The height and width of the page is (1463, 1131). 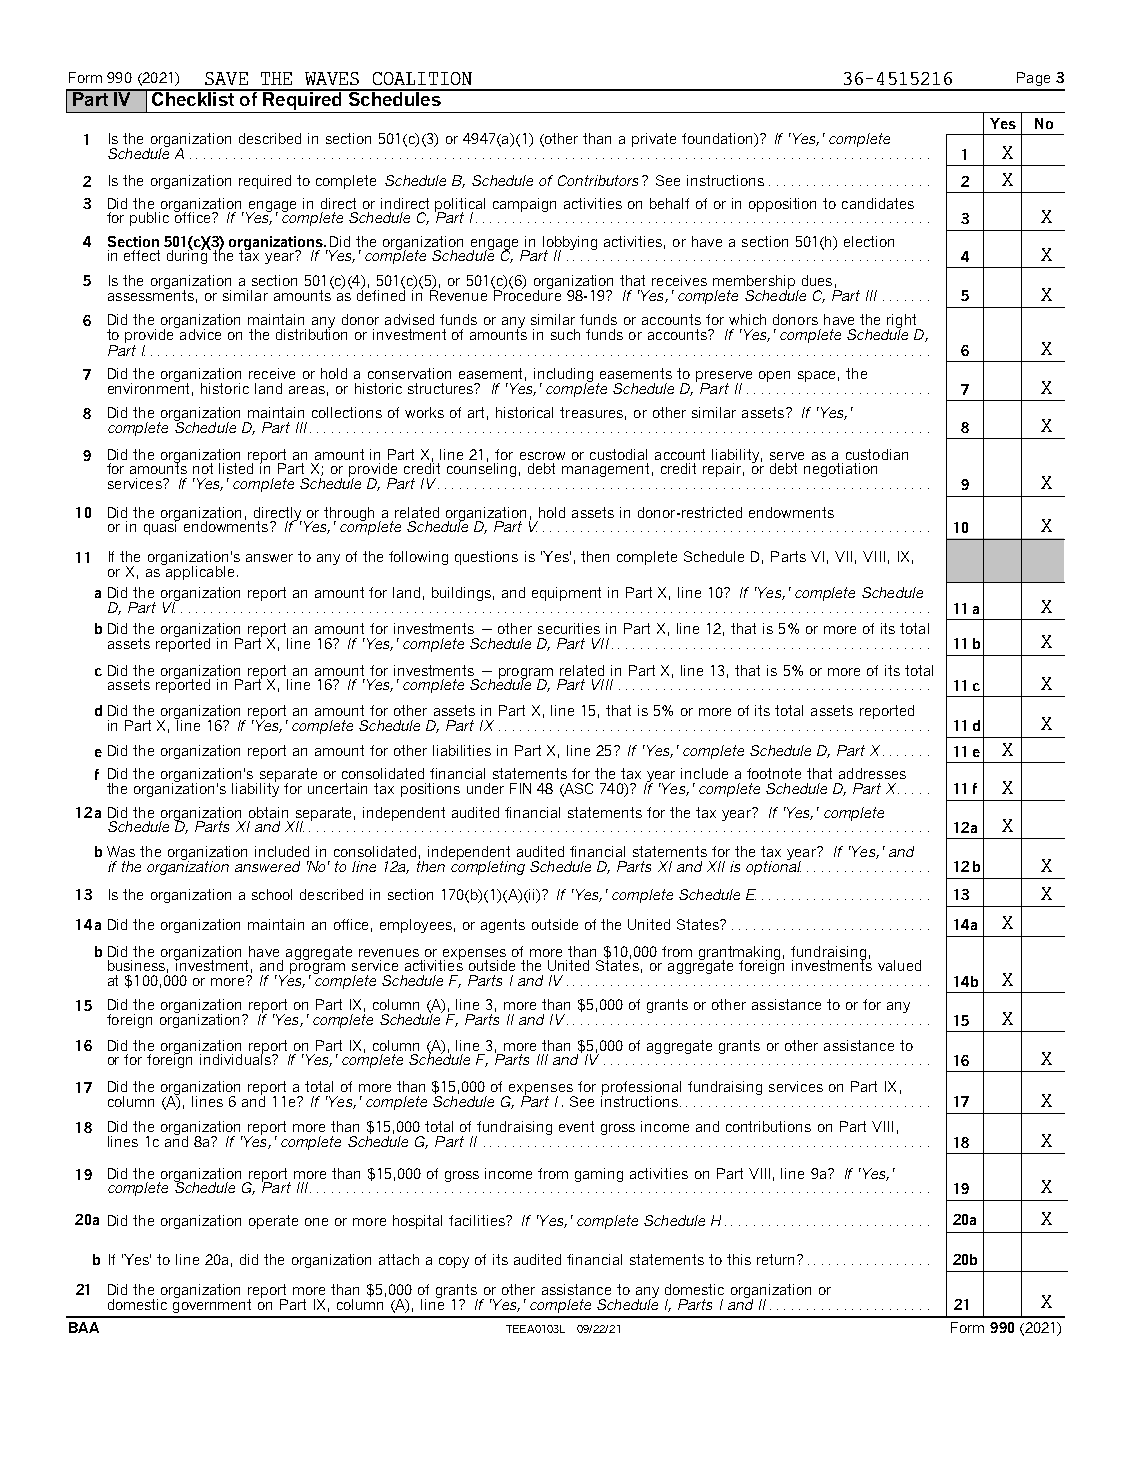 What do you see at coordinates (774, 773) in the page?
I see `footnote` at bounding box center [774, 773].
